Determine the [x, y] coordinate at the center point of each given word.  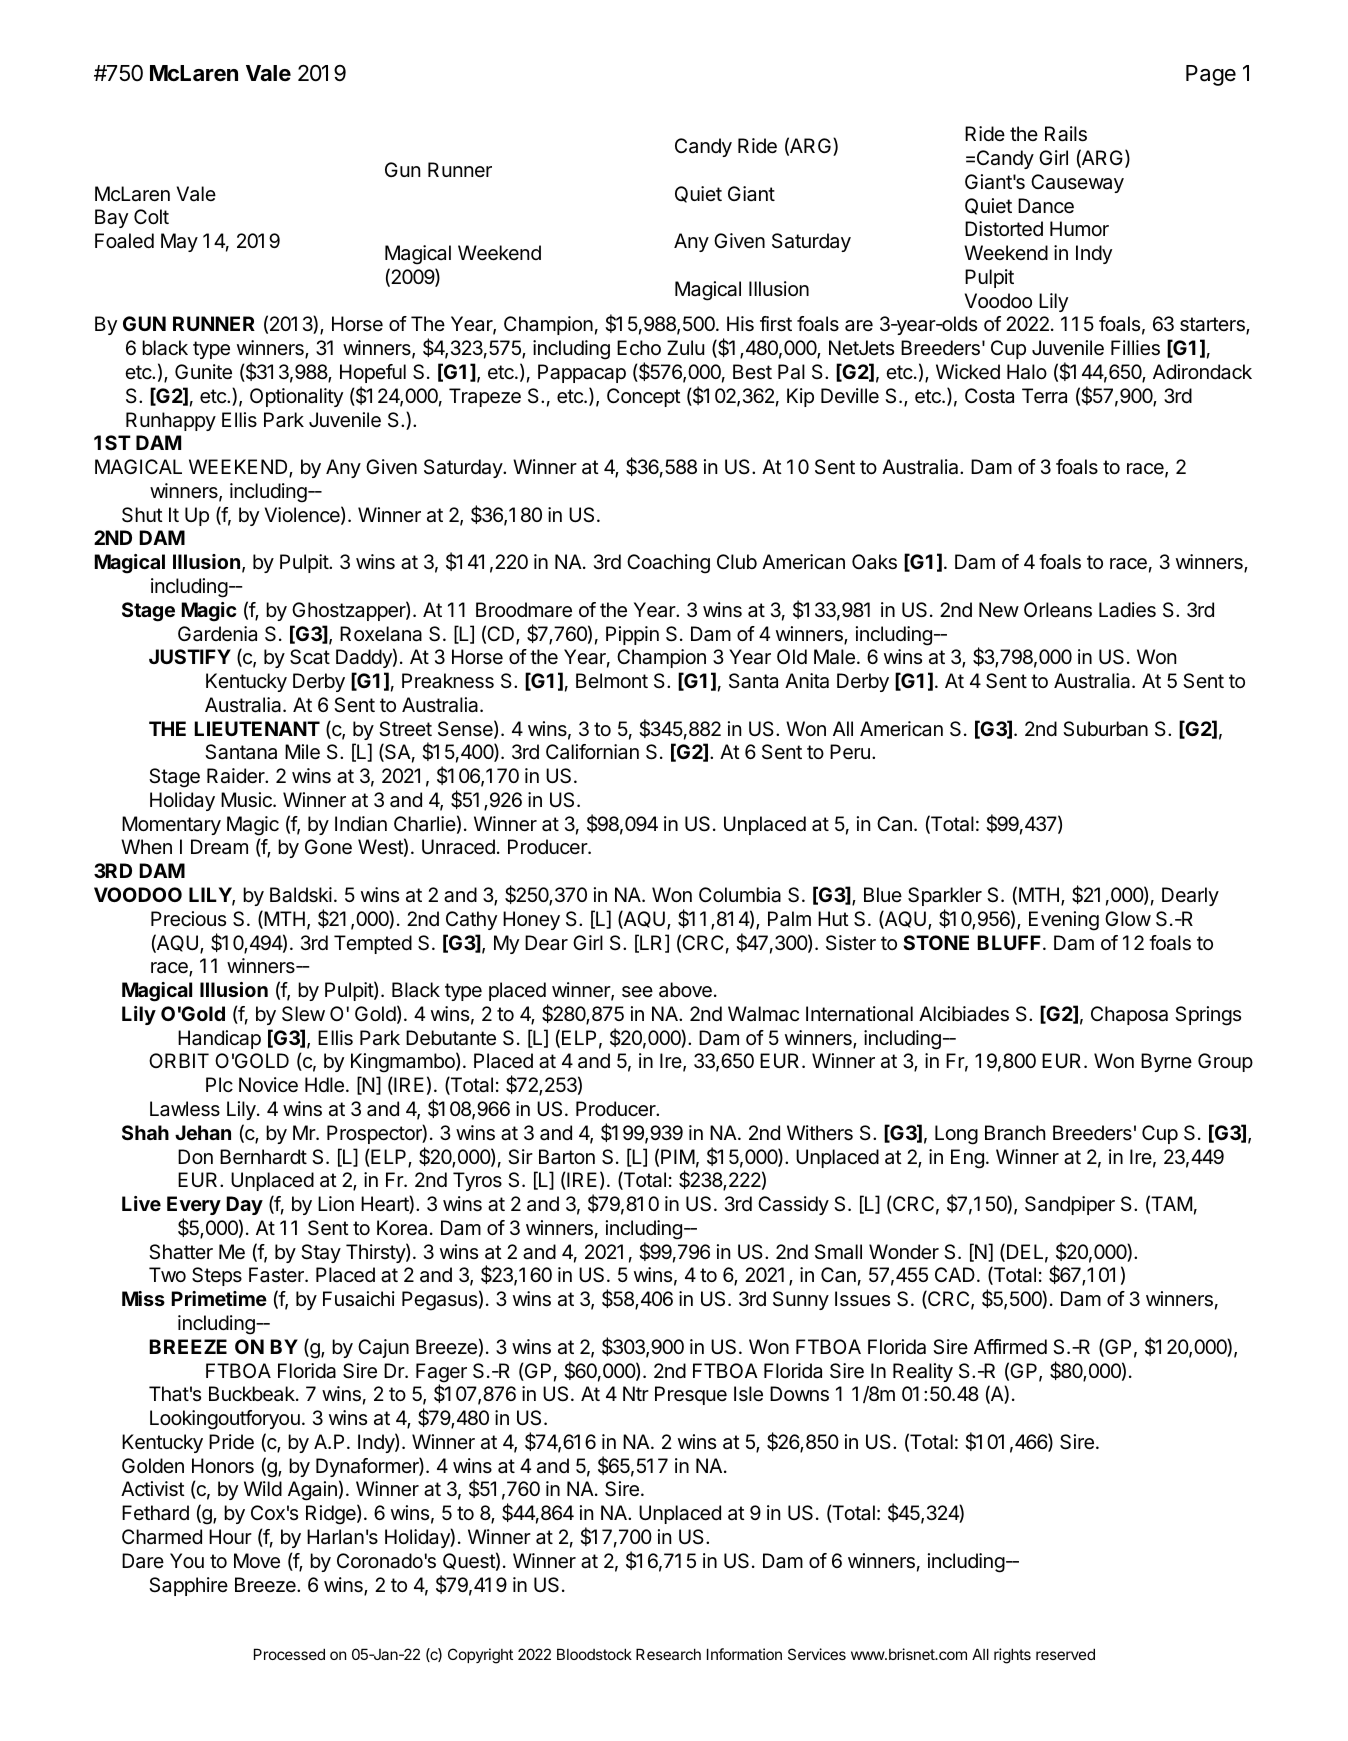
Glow [1128, 918]
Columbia [740, 895]
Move [257, 1561]
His [740, 324]
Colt [151, 216]
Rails [1066, 134]
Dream [219, 847]
